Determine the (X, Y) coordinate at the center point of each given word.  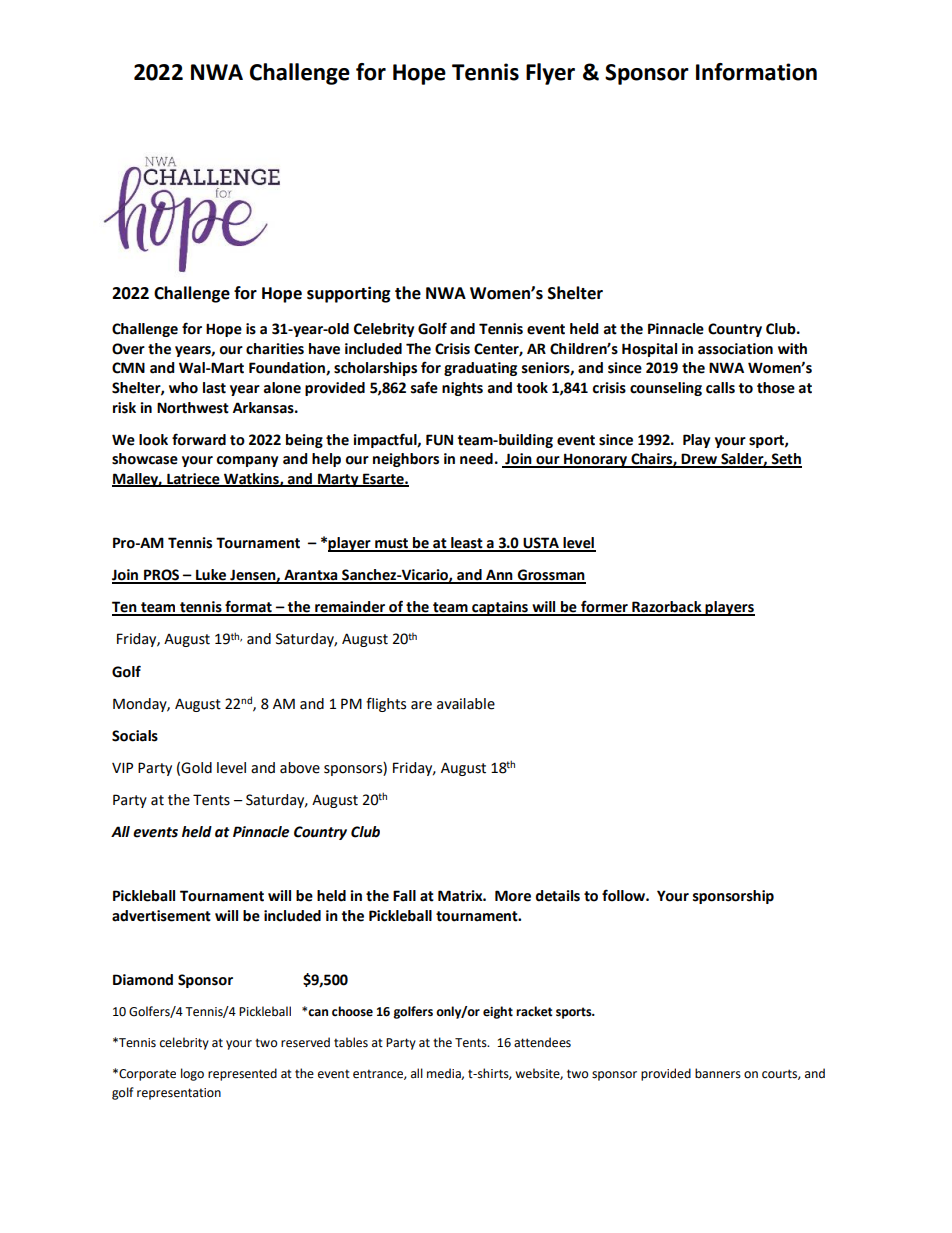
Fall (404, 896)
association (735, 349)
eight (498, 1012)
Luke (211, 576)
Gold (196, 768)
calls (720, 388)
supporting (349, 294)
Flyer (550, 74)
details (558, 896)
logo (192, 1074)
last (214, 388)
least (467, 544)
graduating (480, 369)
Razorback (667, 608)
